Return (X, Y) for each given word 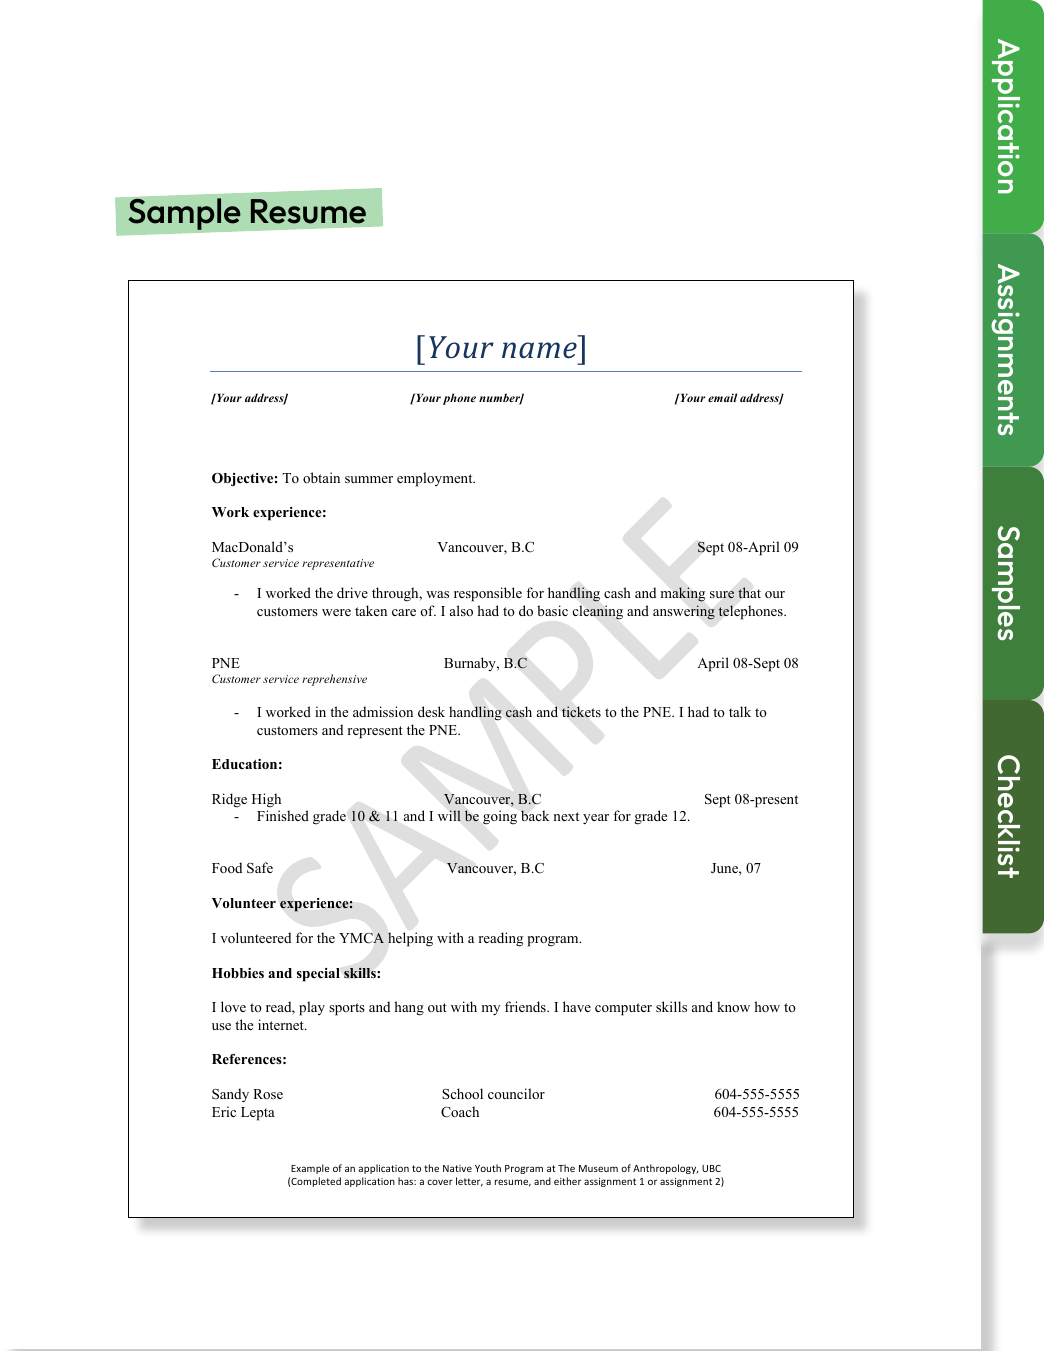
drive (352, 592)
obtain (321, 477)
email (722, 397)
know (733, 1006)
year (596, 819)
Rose (268, 1094)
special (318, 975)
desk (431, 711)
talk (740, 711)
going (500, 817)
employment (436, 479)
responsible (488, 594)
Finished (283, 815)
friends (526, 1006)
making (683, 594)
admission (383, 711)
